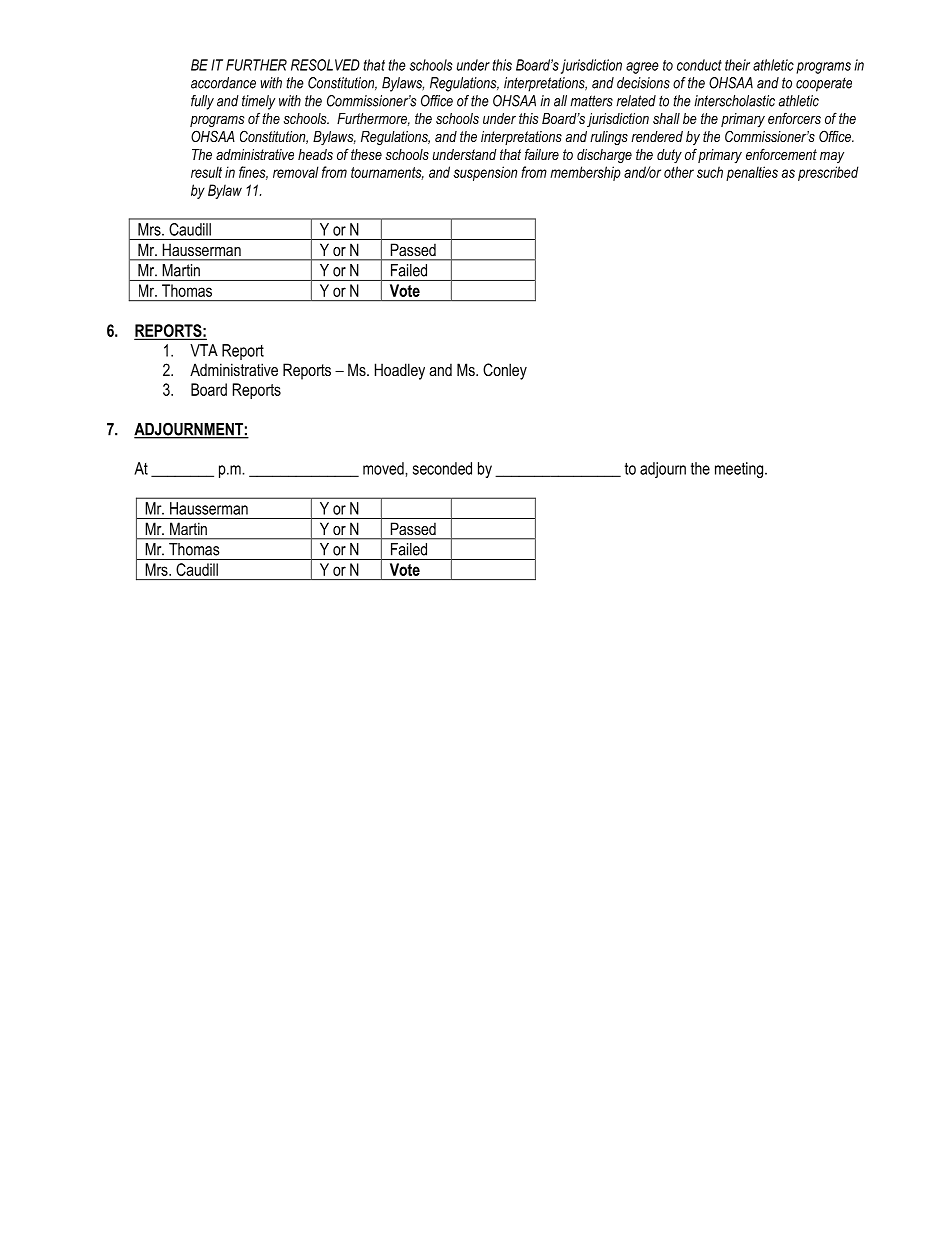 The height and width of the image is (1233, 952). Describe the element at coordinates (752, 173) in the image. I see `penalties` at that location.
